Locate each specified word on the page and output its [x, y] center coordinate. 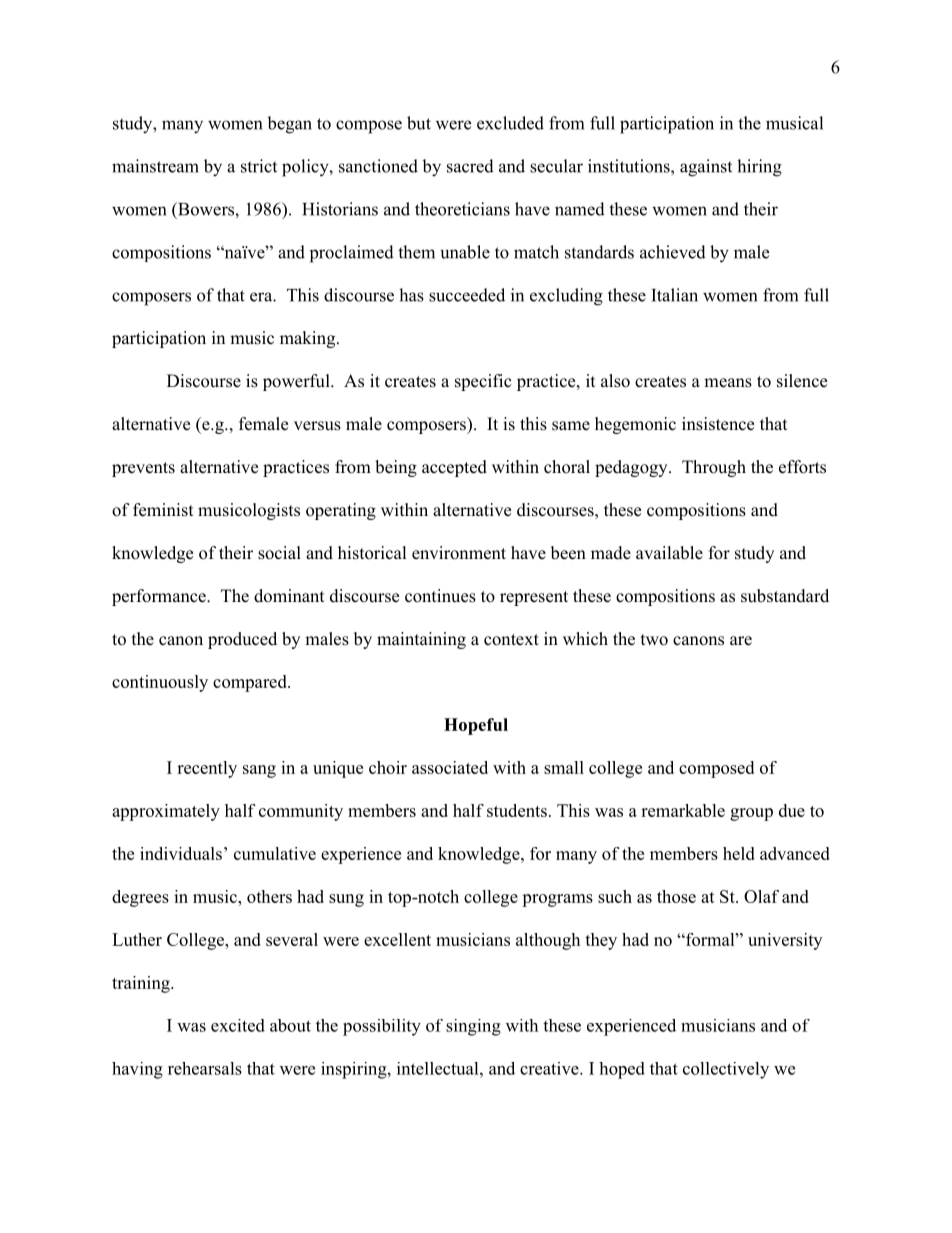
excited [238, 1025]
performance [160, 597]
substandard [785, 596]
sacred [470, 166]
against [706, 168]
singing [473, 1027]
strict [259, 166]
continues [440, 596]
